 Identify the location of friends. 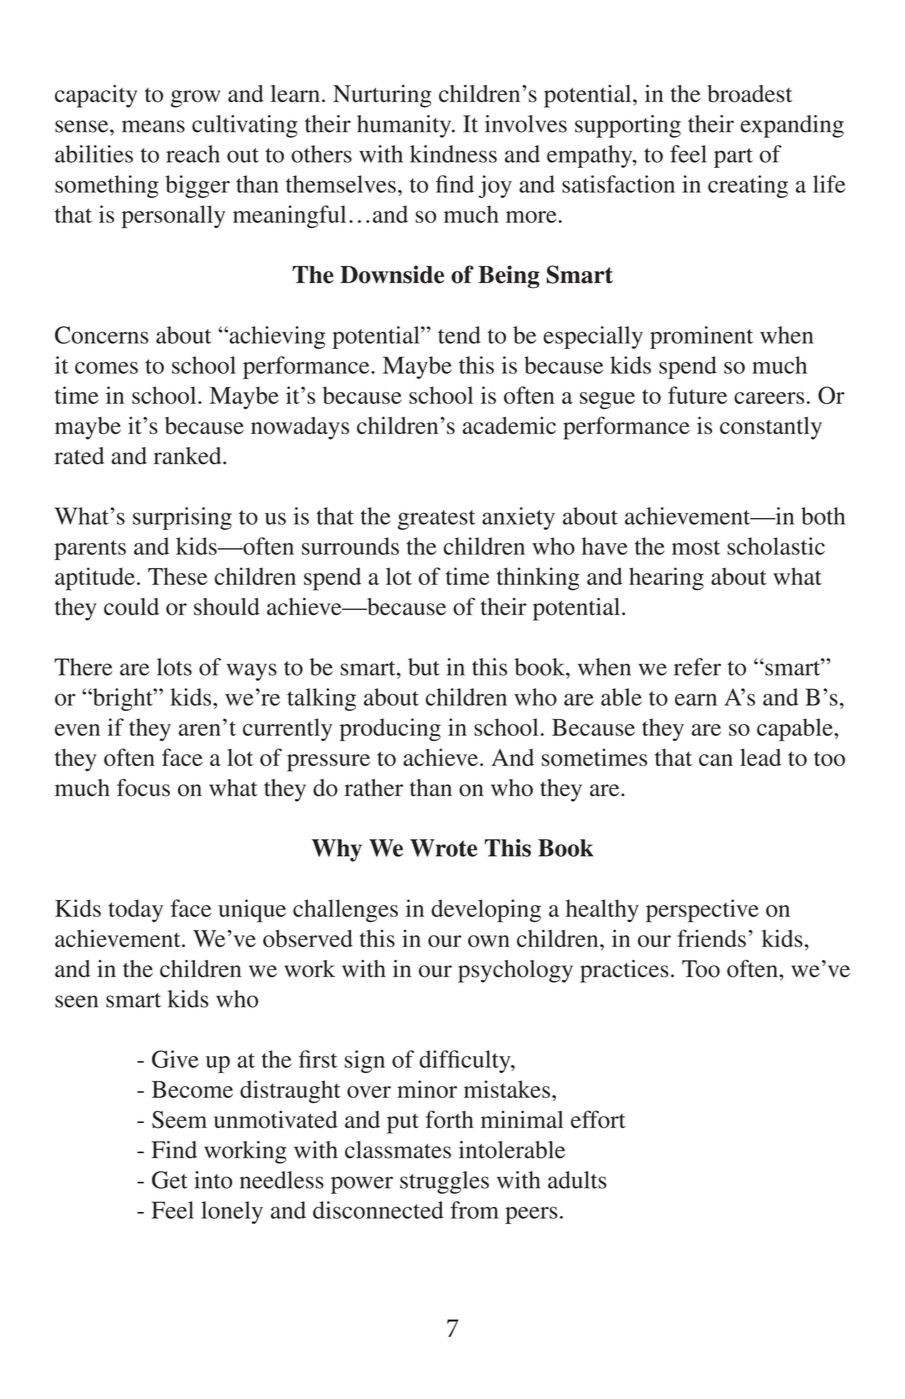
(711, 938).
